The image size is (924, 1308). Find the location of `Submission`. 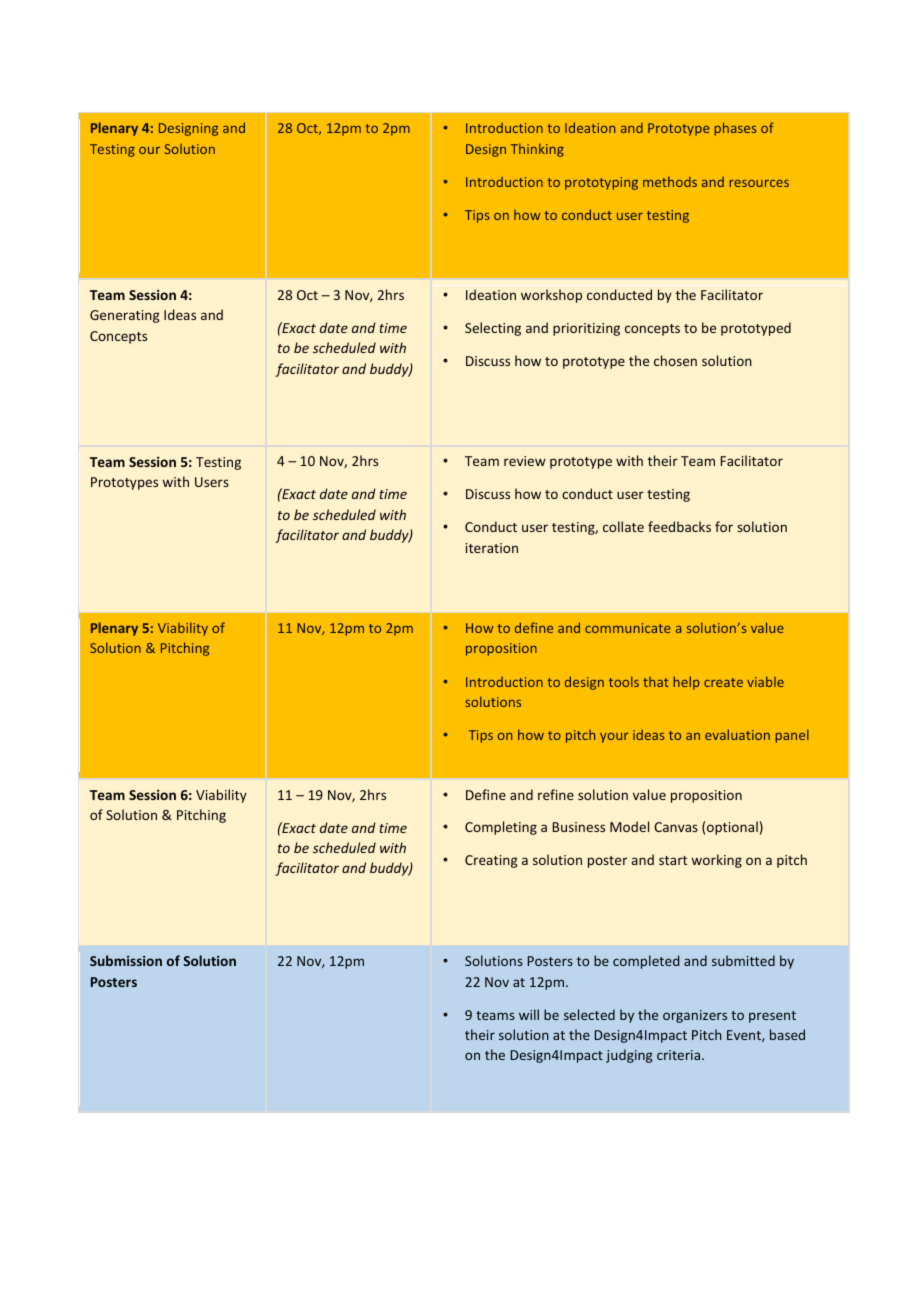

Submission is located at coordinates (126, 960).
